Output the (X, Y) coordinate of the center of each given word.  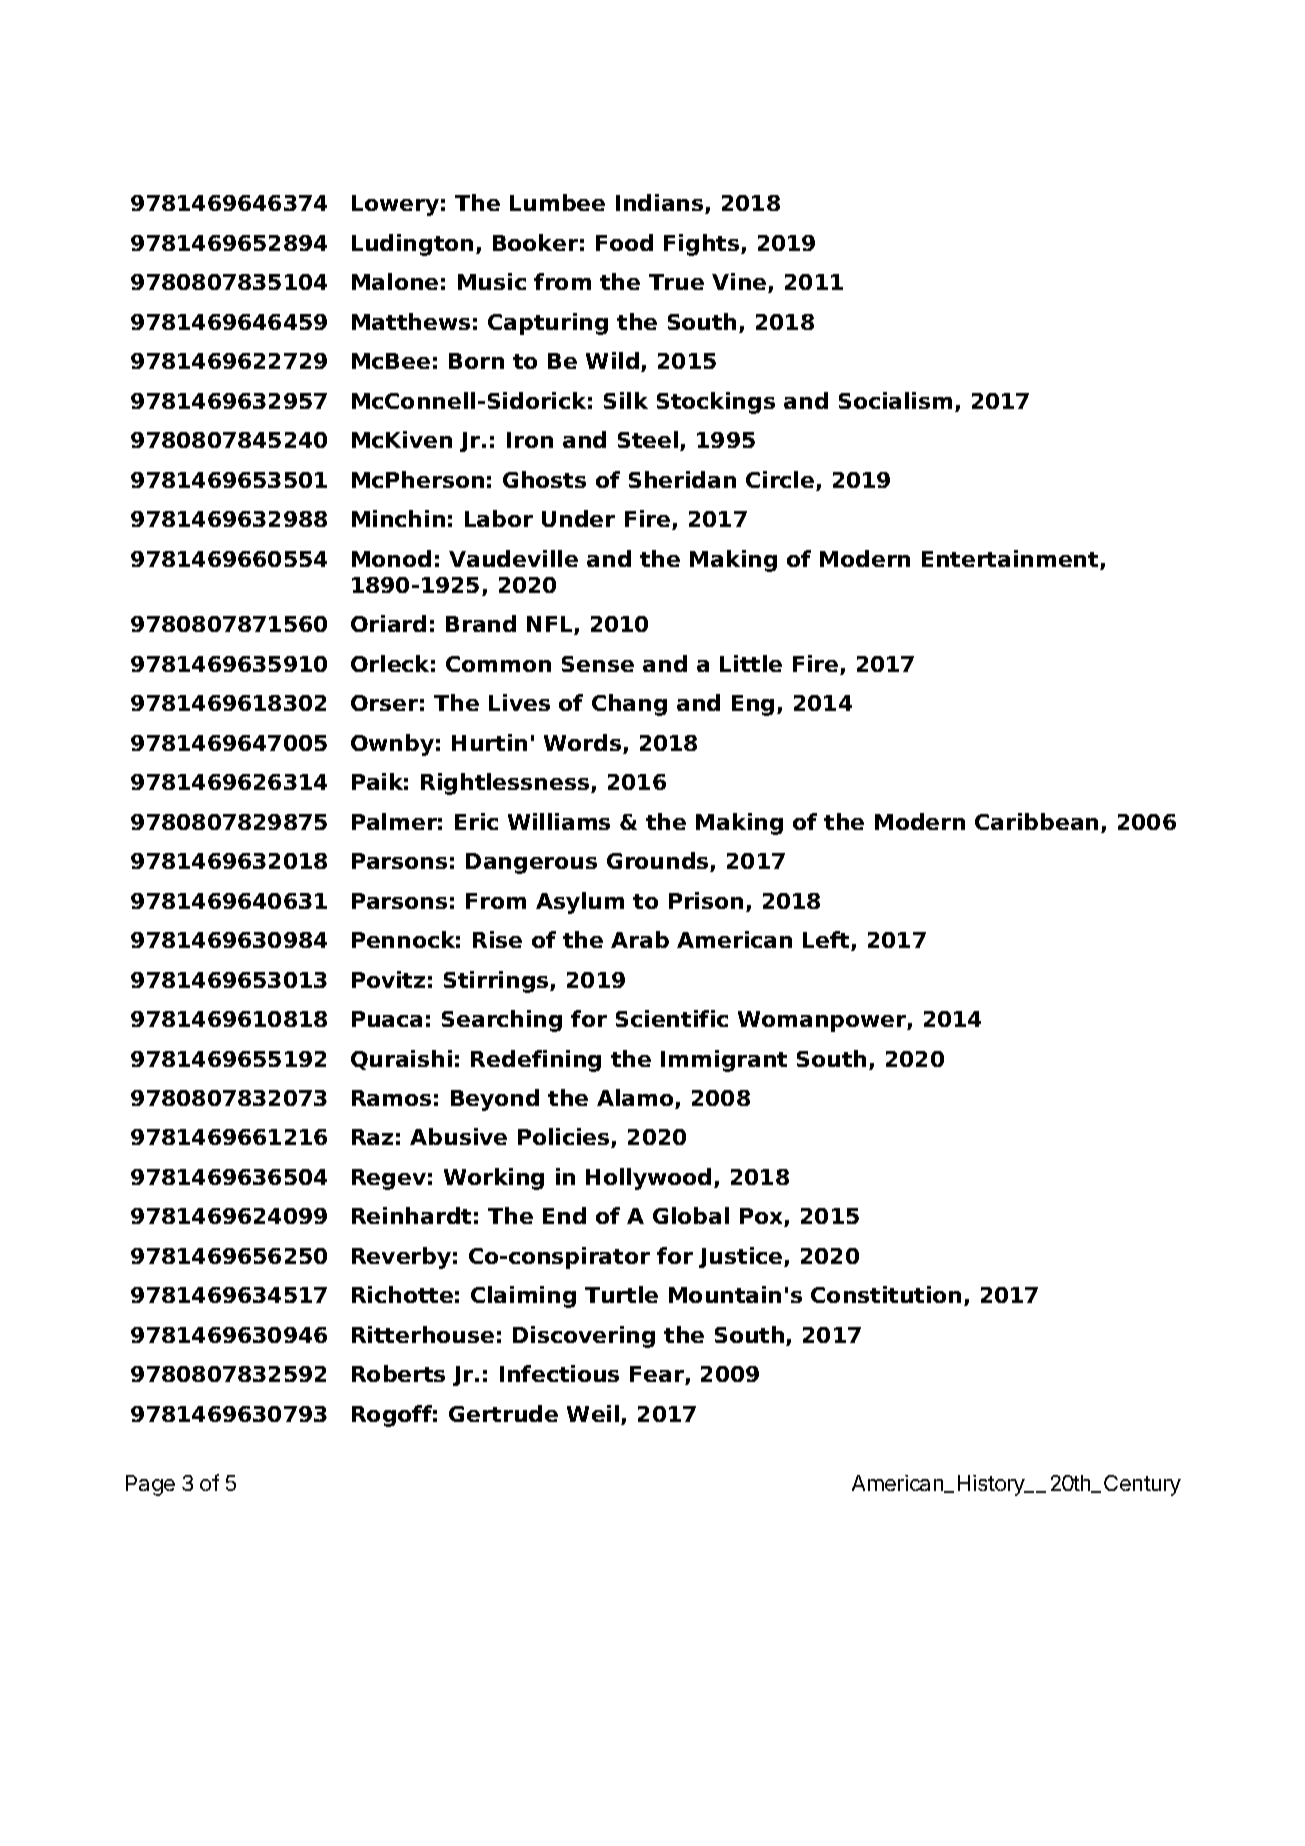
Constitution (886, 1294)
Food (624, 242)
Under (578, 518)
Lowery (395, 205)
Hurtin (489, 742)
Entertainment (1011, 560)
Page (150, 1485)
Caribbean (1036, 821)
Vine (740, 283)
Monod (391, 558)
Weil (594, 1415)
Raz (372, 1137)
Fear (658, 1375)
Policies (565, 1138)
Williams (559, 821)
